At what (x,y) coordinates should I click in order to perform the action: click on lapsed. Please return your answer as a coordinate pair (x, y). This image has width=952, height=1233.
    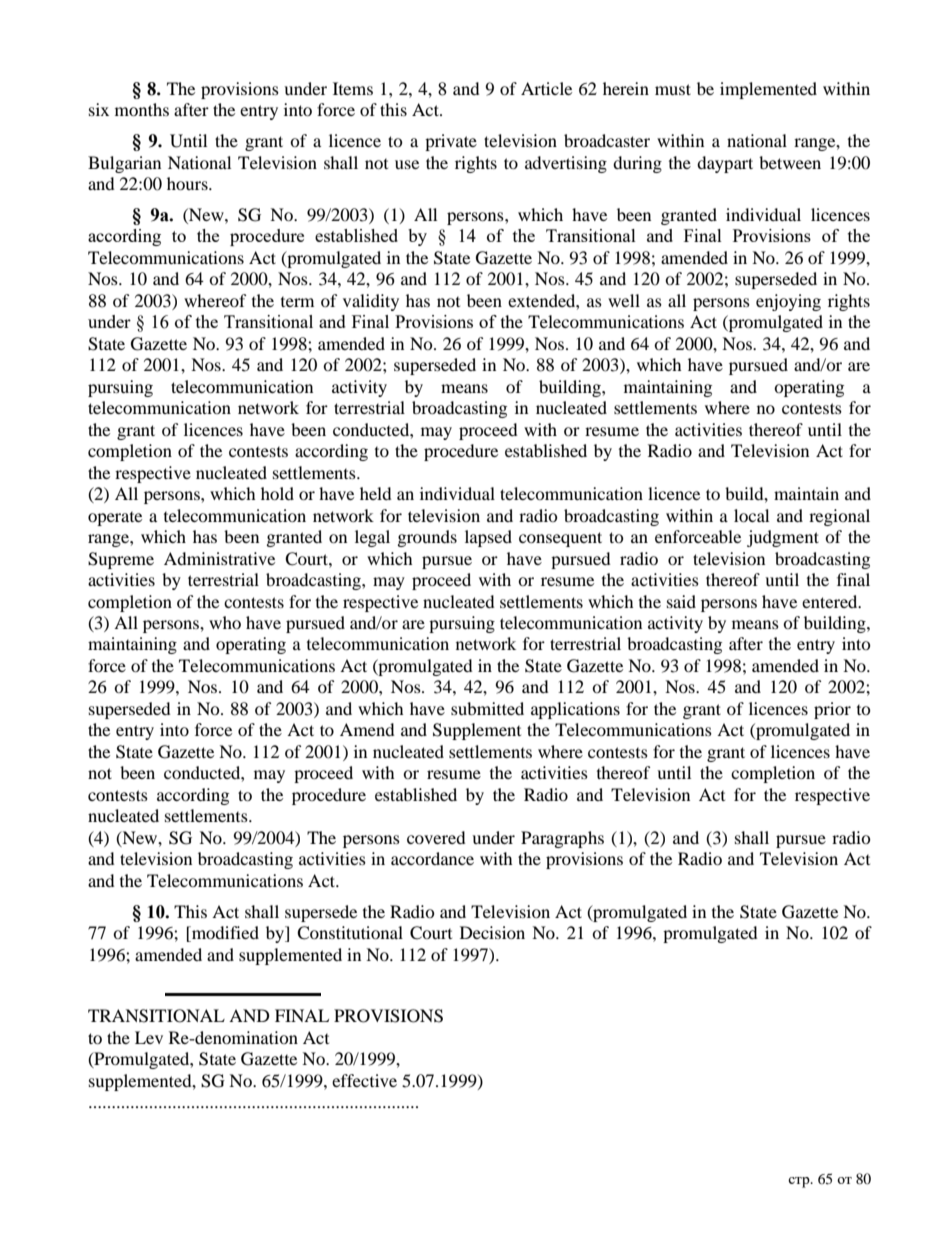
    Looking at the image, I should click on (488, 538).
